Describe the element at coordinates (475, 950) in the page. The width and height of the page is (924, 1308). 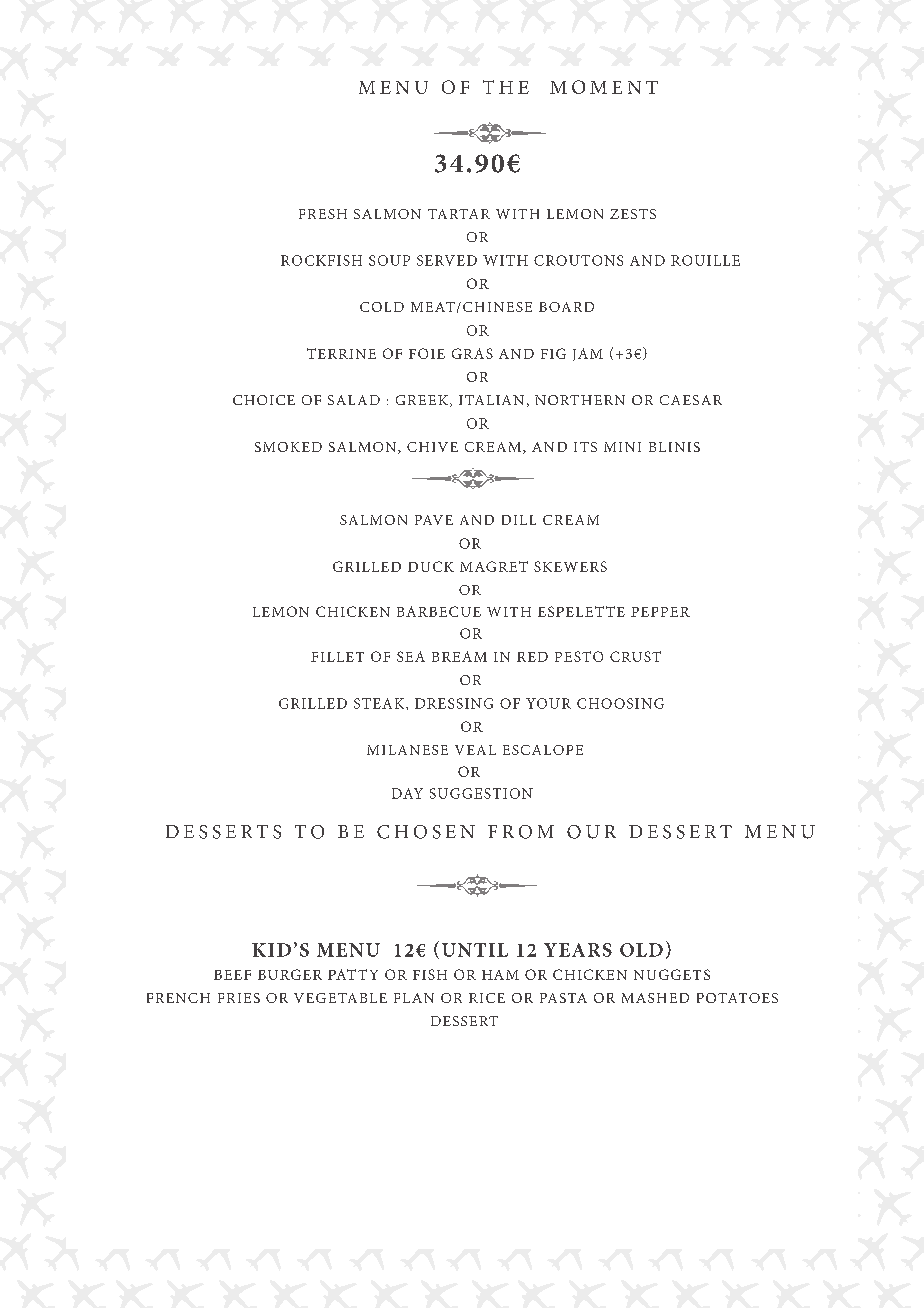
I see `UNTIL` at that location.
